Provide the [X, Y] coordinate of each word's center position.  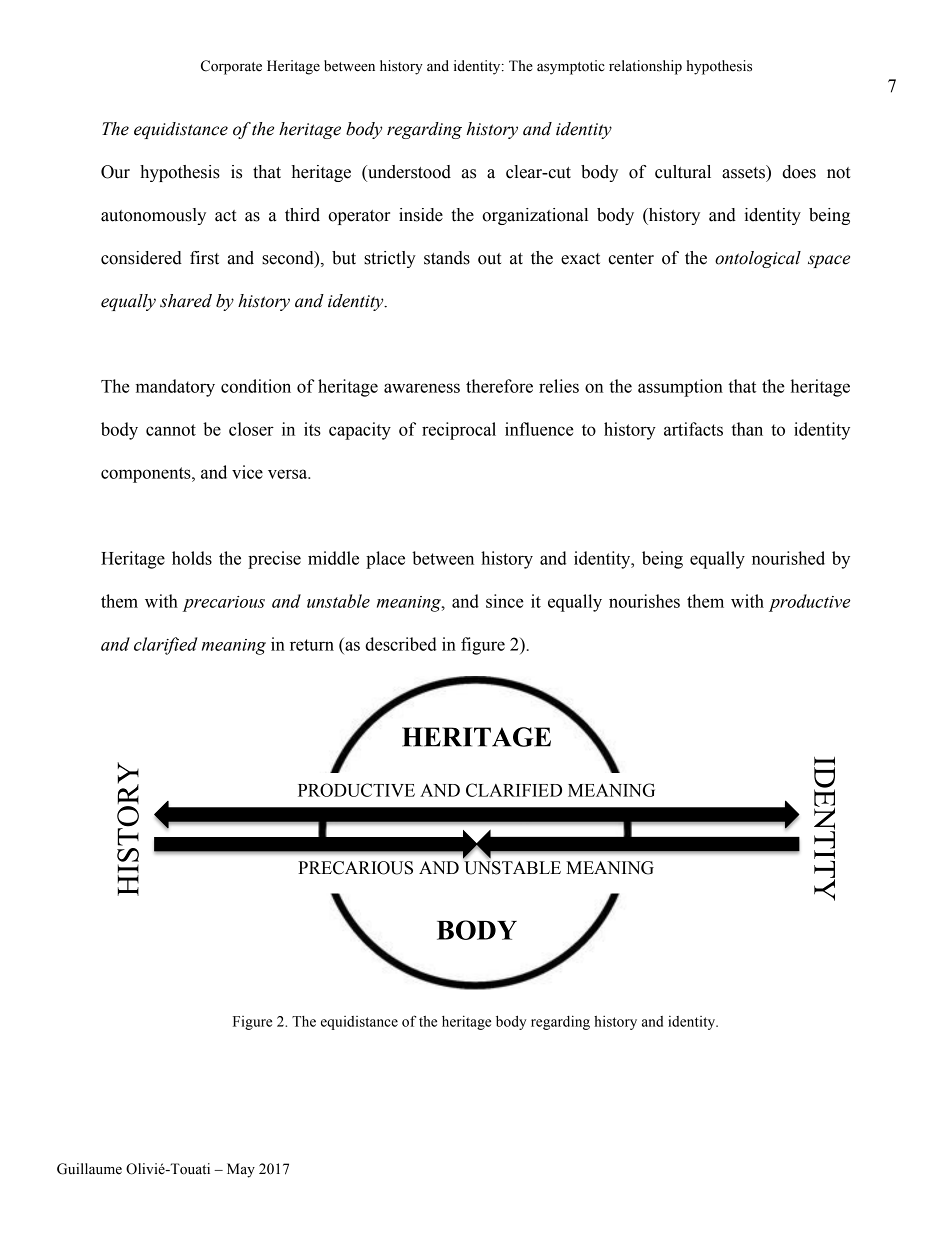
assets [744, 172]
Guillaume [89, 1169]
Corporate [231, 67]
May [241, 1170]
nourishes [644, 601]
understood [408, 172]
